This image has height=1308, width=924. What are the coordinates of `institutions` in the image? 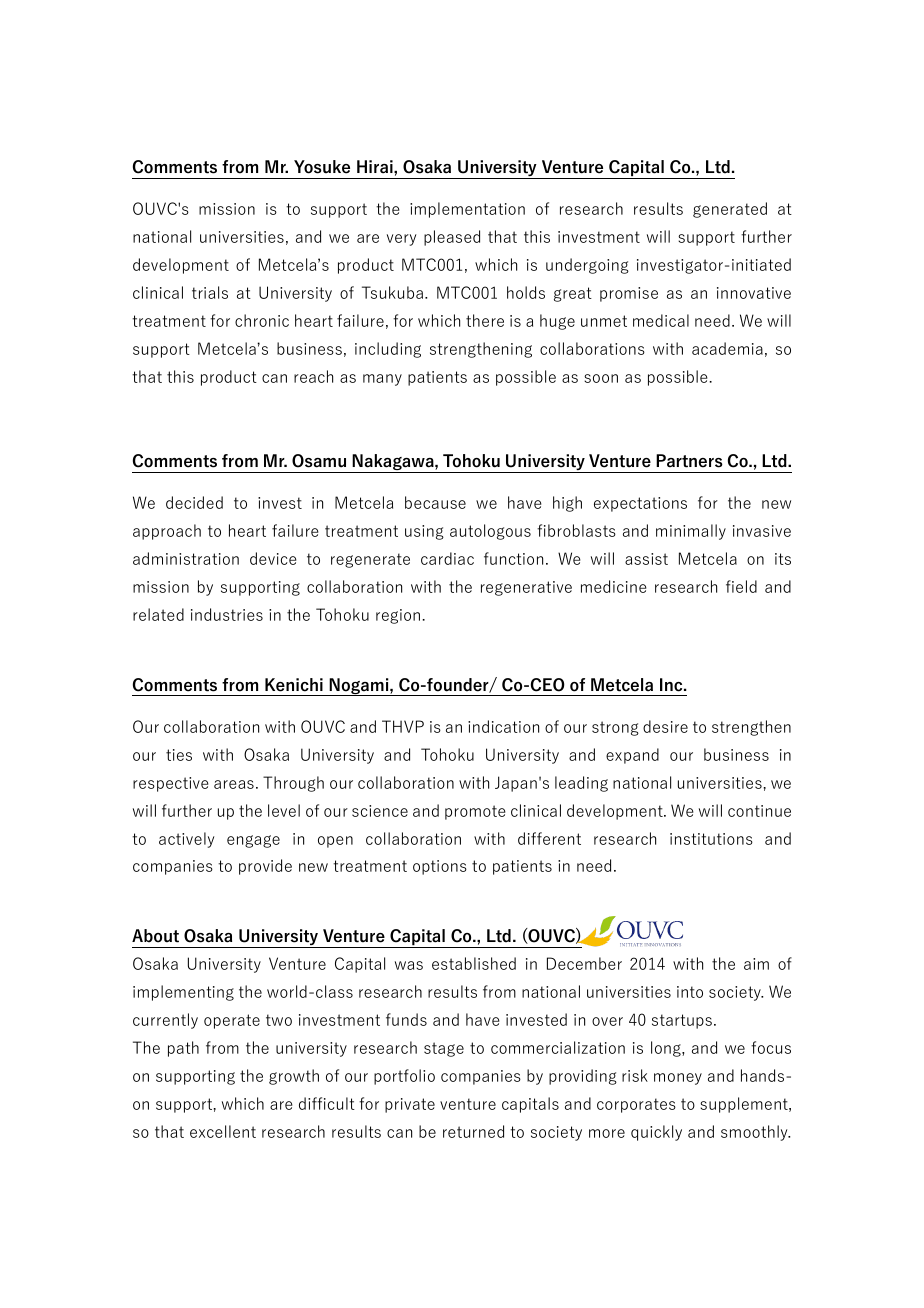 It's located at (711, 839).
